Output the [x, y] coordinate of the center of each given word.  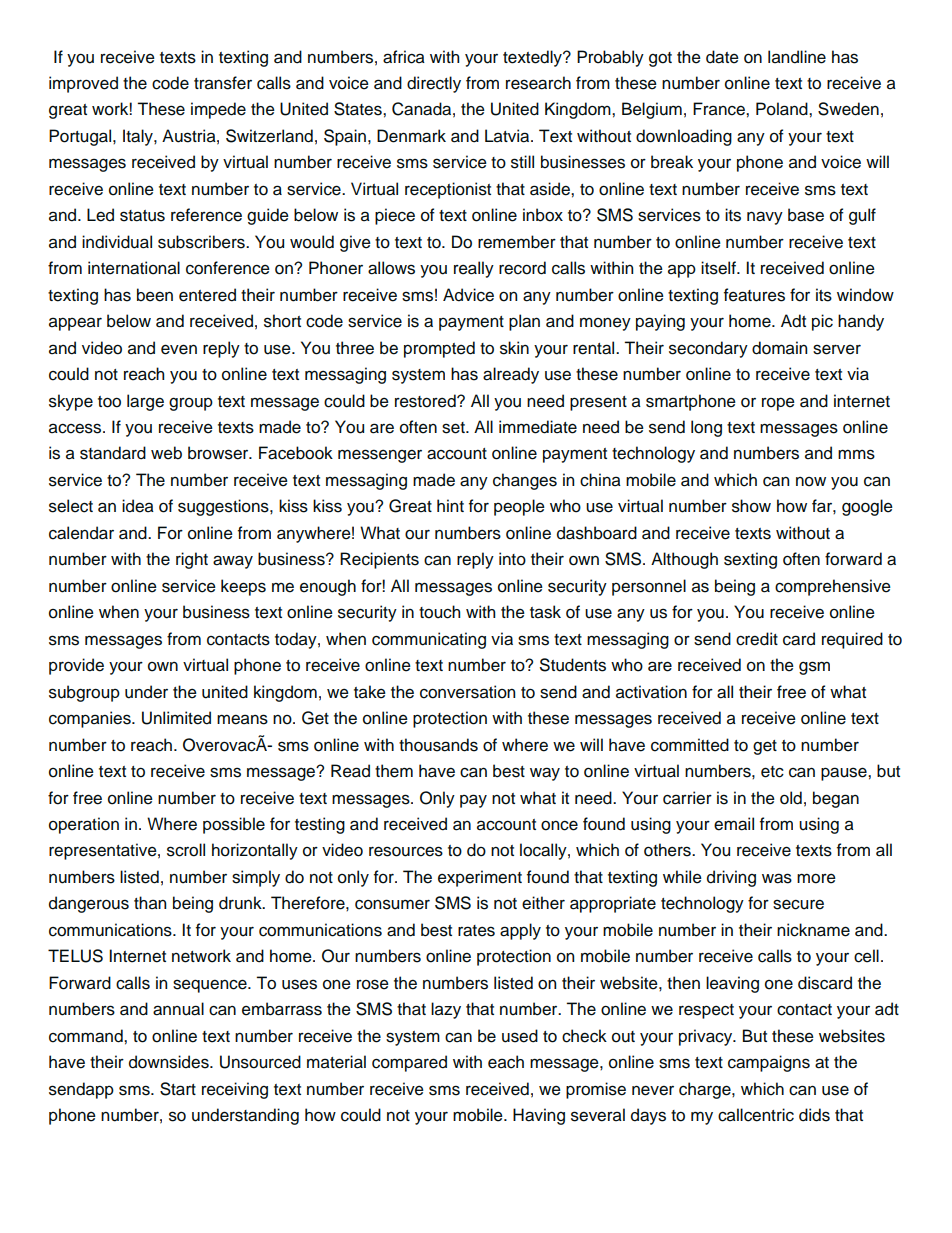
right [192, 560]
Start [178, 1089]
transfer [223, 83]
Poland [783, 109]
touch [439, 612]
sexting [750, 560]
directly [434, 84]
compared [409, 1063]
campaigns [769, 1063]
